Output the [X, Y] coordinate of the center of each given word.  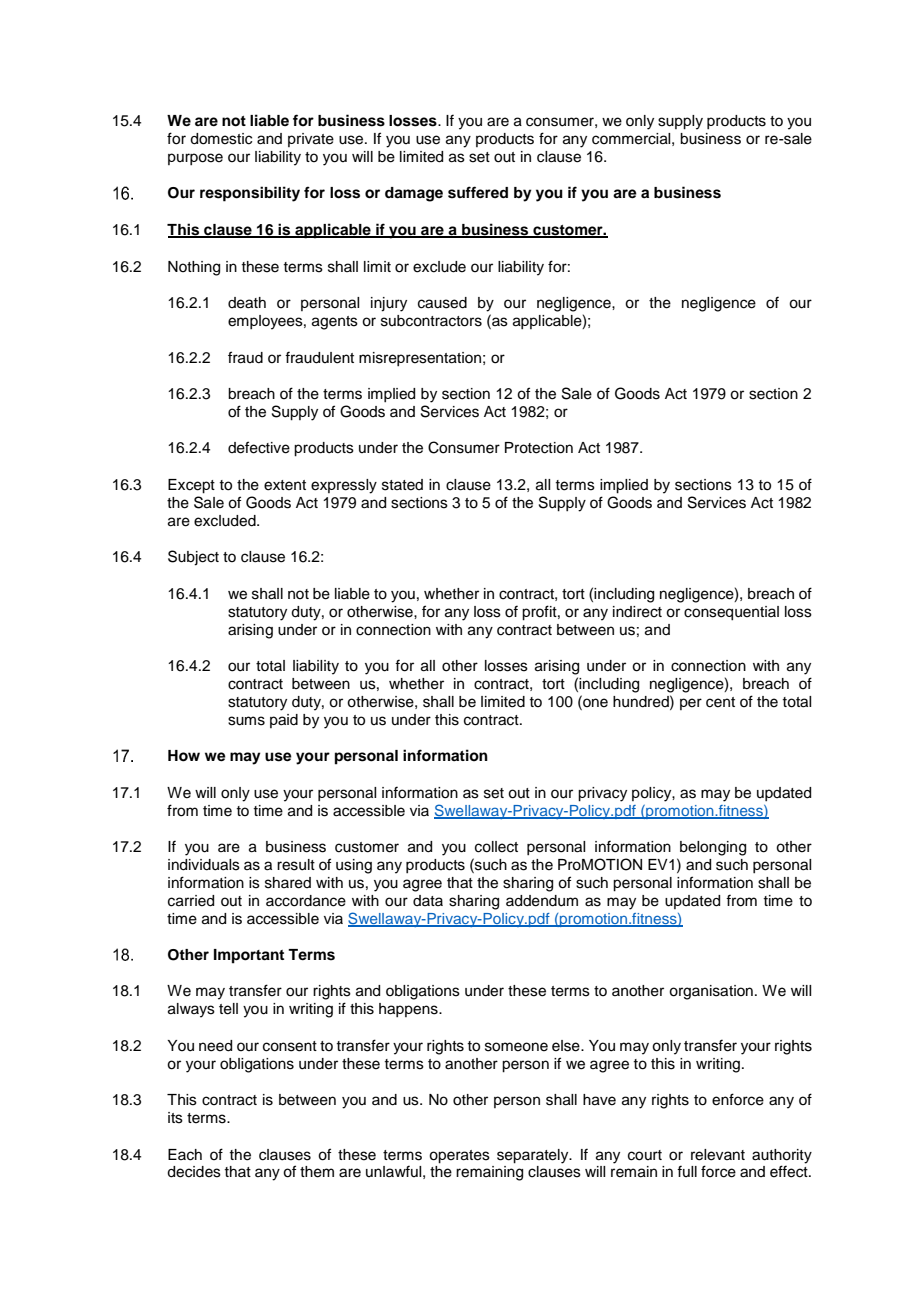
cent [720, 702]
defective [259, 447]
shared [288, 883]
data [428, 900]
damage [414, 194]
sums [246, 721]
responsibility [250, 194]
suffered [478, 192]
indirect [637, 612]
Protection [539, 448]
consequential [731, 613]
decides [194, 1172]
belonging [713, 848]
